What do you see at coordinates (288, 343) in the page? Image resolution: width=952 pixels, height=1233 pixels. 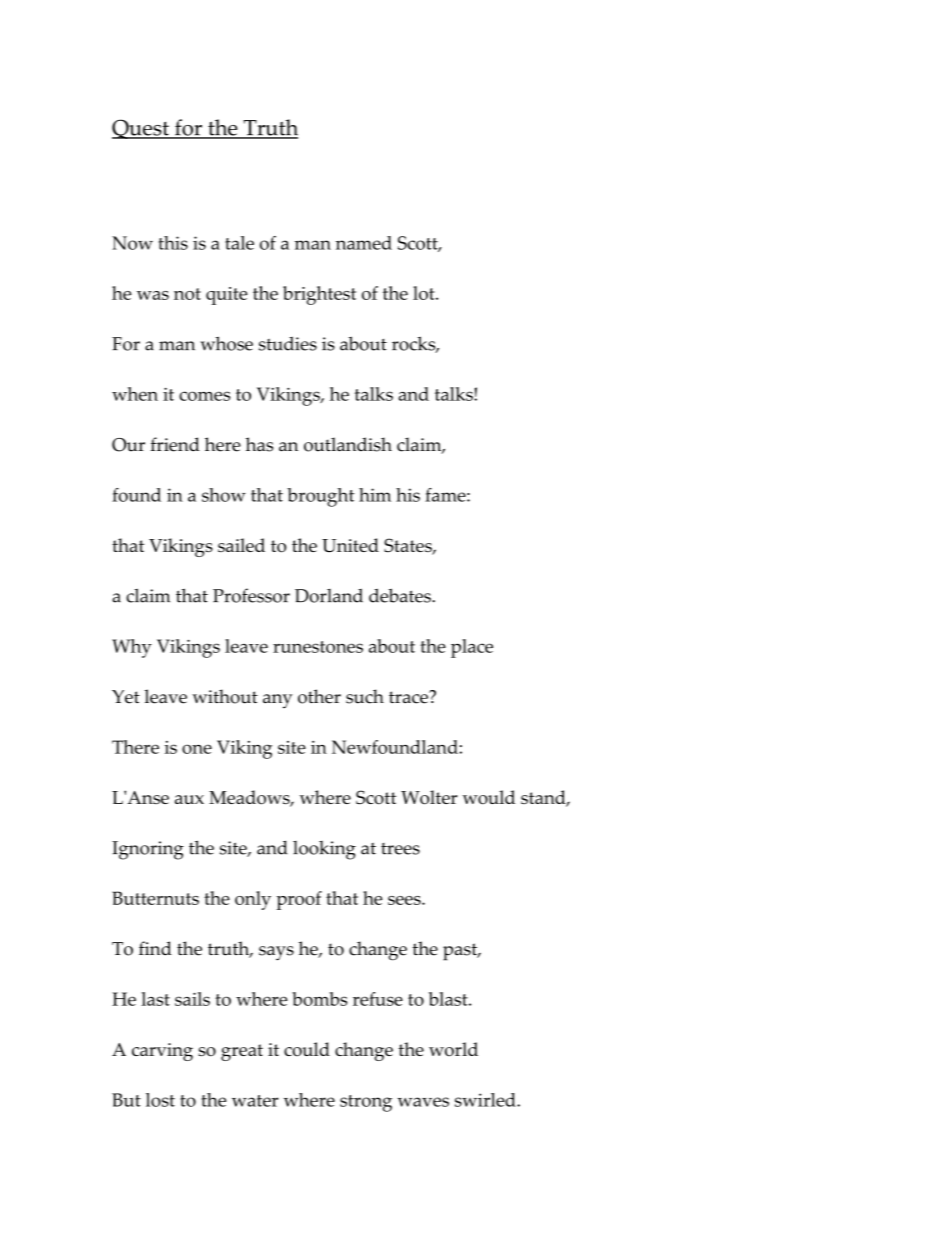 I see `studies` at bounding box center [288, 343].
